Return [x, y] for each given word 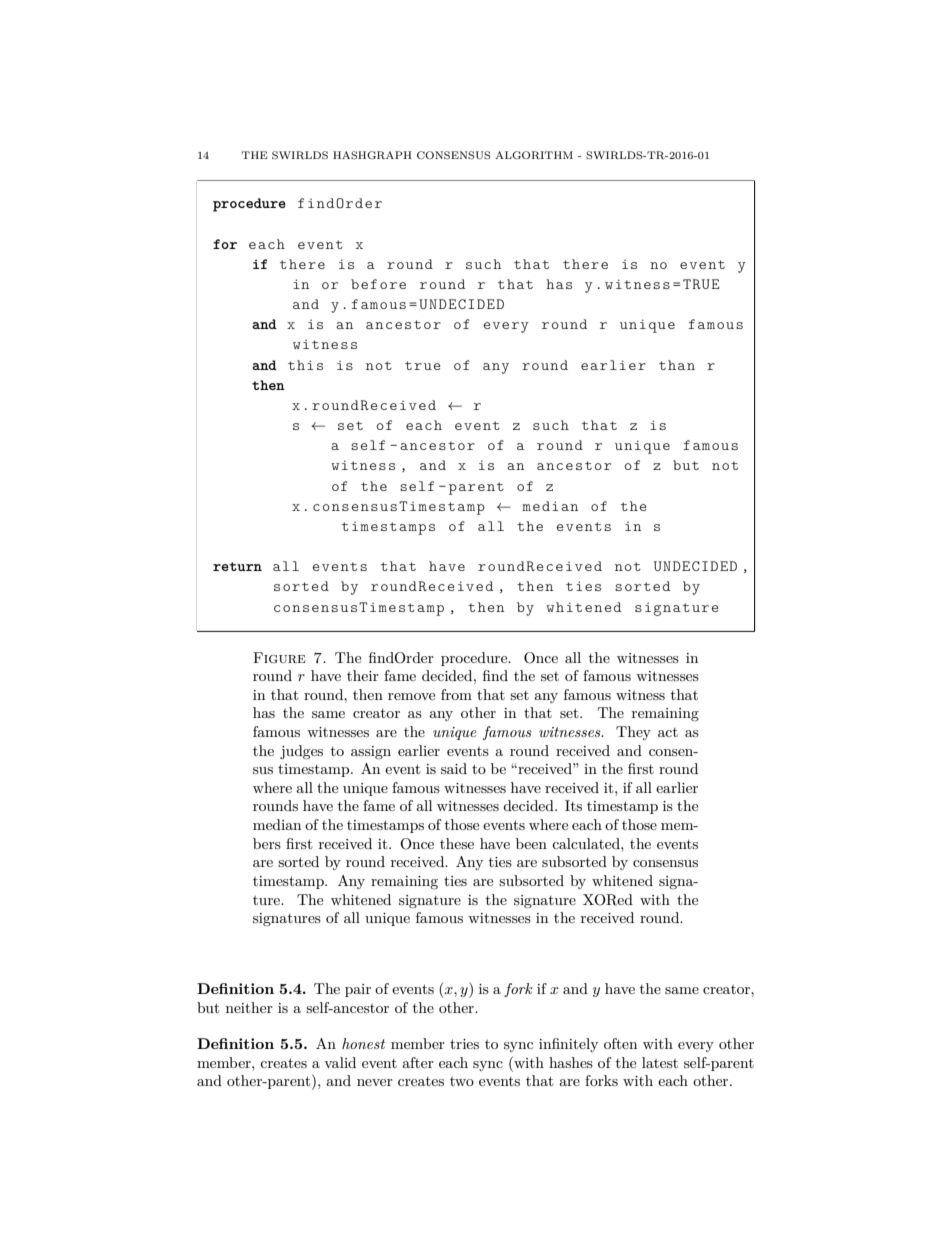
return [237, 566]
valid [340, 1062]
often [620, 1043]
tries [464, 1044]
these [457, 843]
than [677, 365]
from [456, 694]
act [668, 732]
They [633, 733]
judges [301, 752]
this [305, 365]
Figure [279, 658]
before [378, 284]
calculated [587, 843]
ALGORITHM [534, 155]
